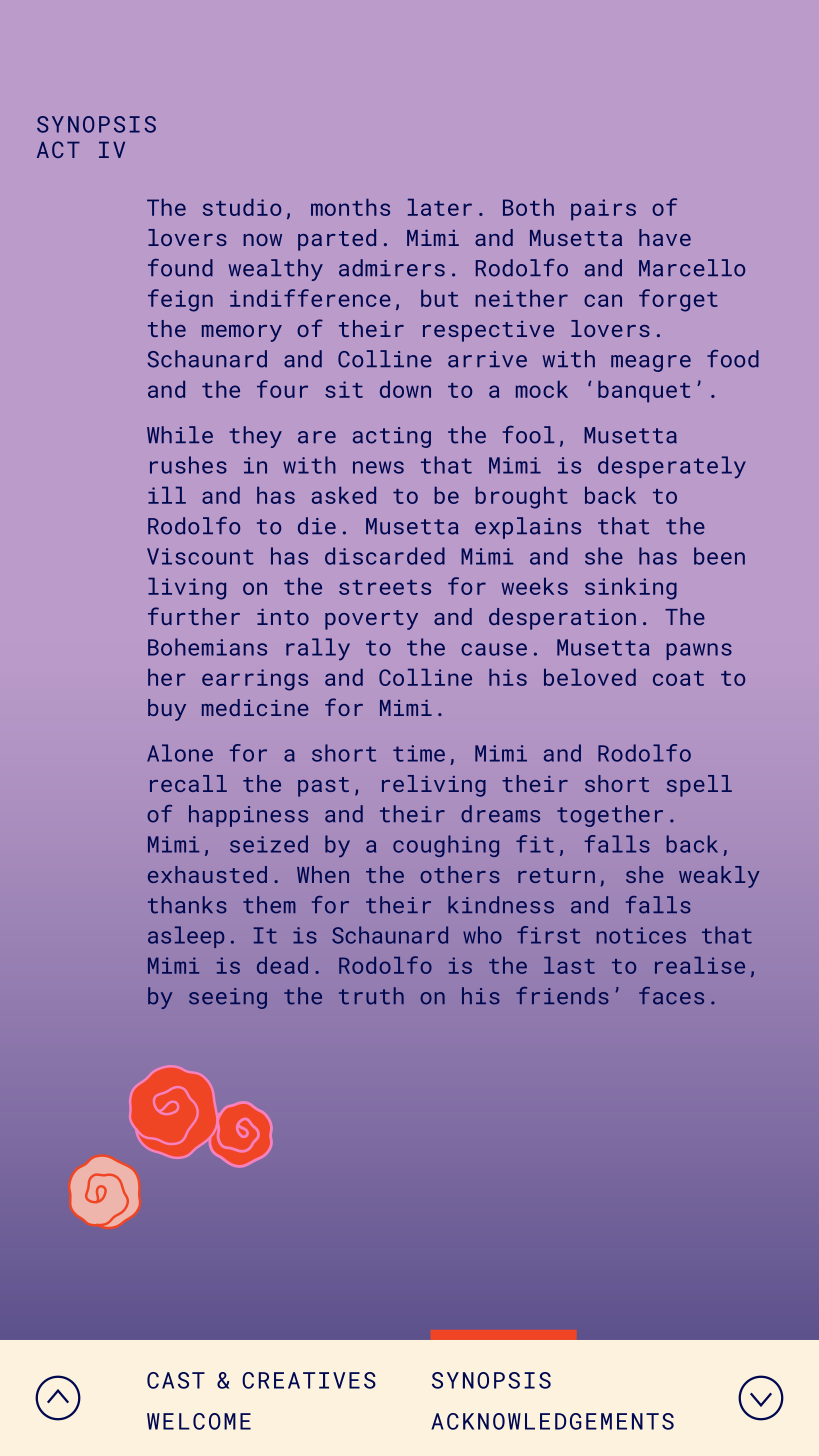 The height and width of the screenshot is (1456, 819). I want to click on WELCOME, so click(199, 1421).
